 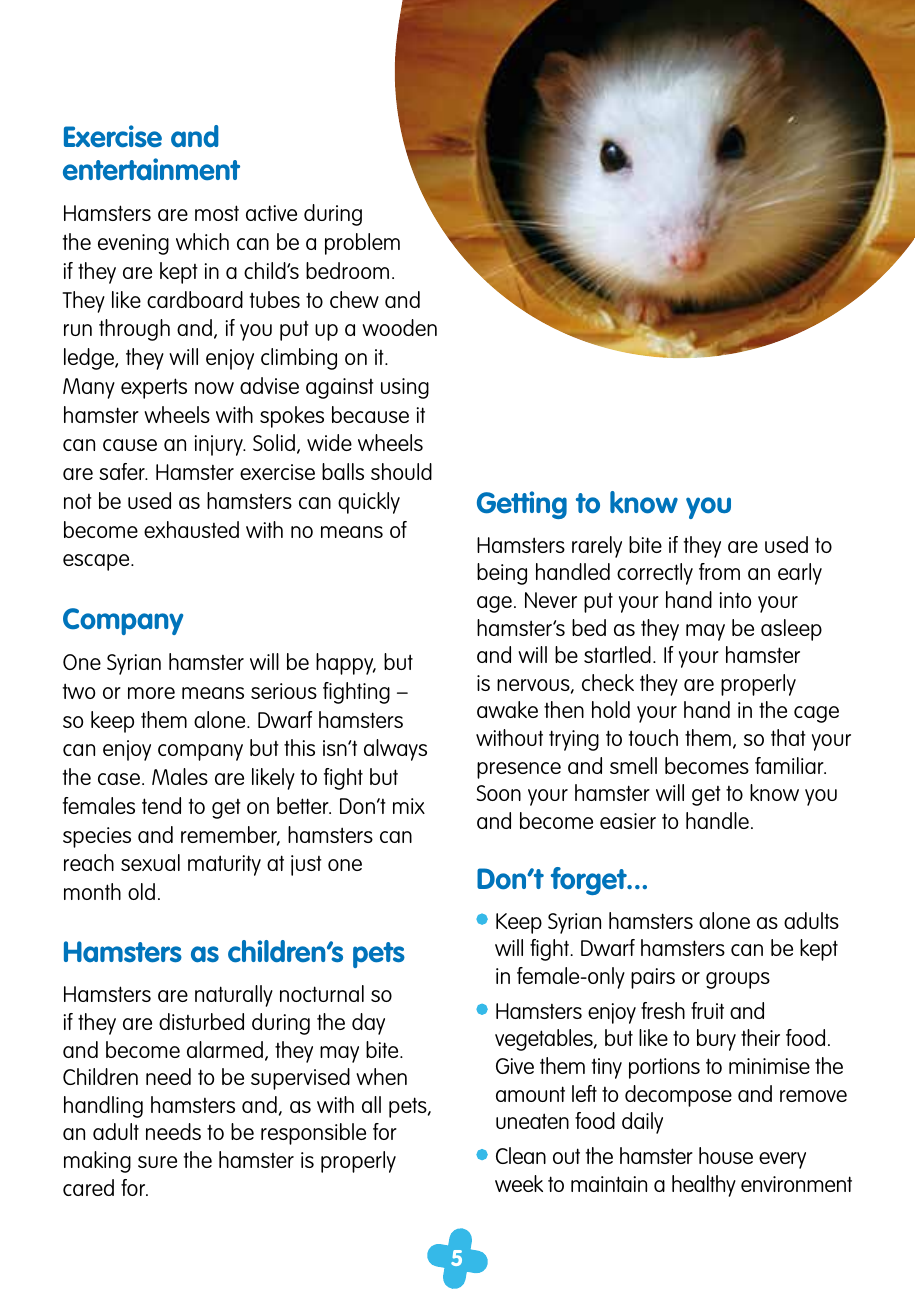 What do you see at coordinates (628, 821) in the page?
I see `easier` at bounding box center [628, 821].
